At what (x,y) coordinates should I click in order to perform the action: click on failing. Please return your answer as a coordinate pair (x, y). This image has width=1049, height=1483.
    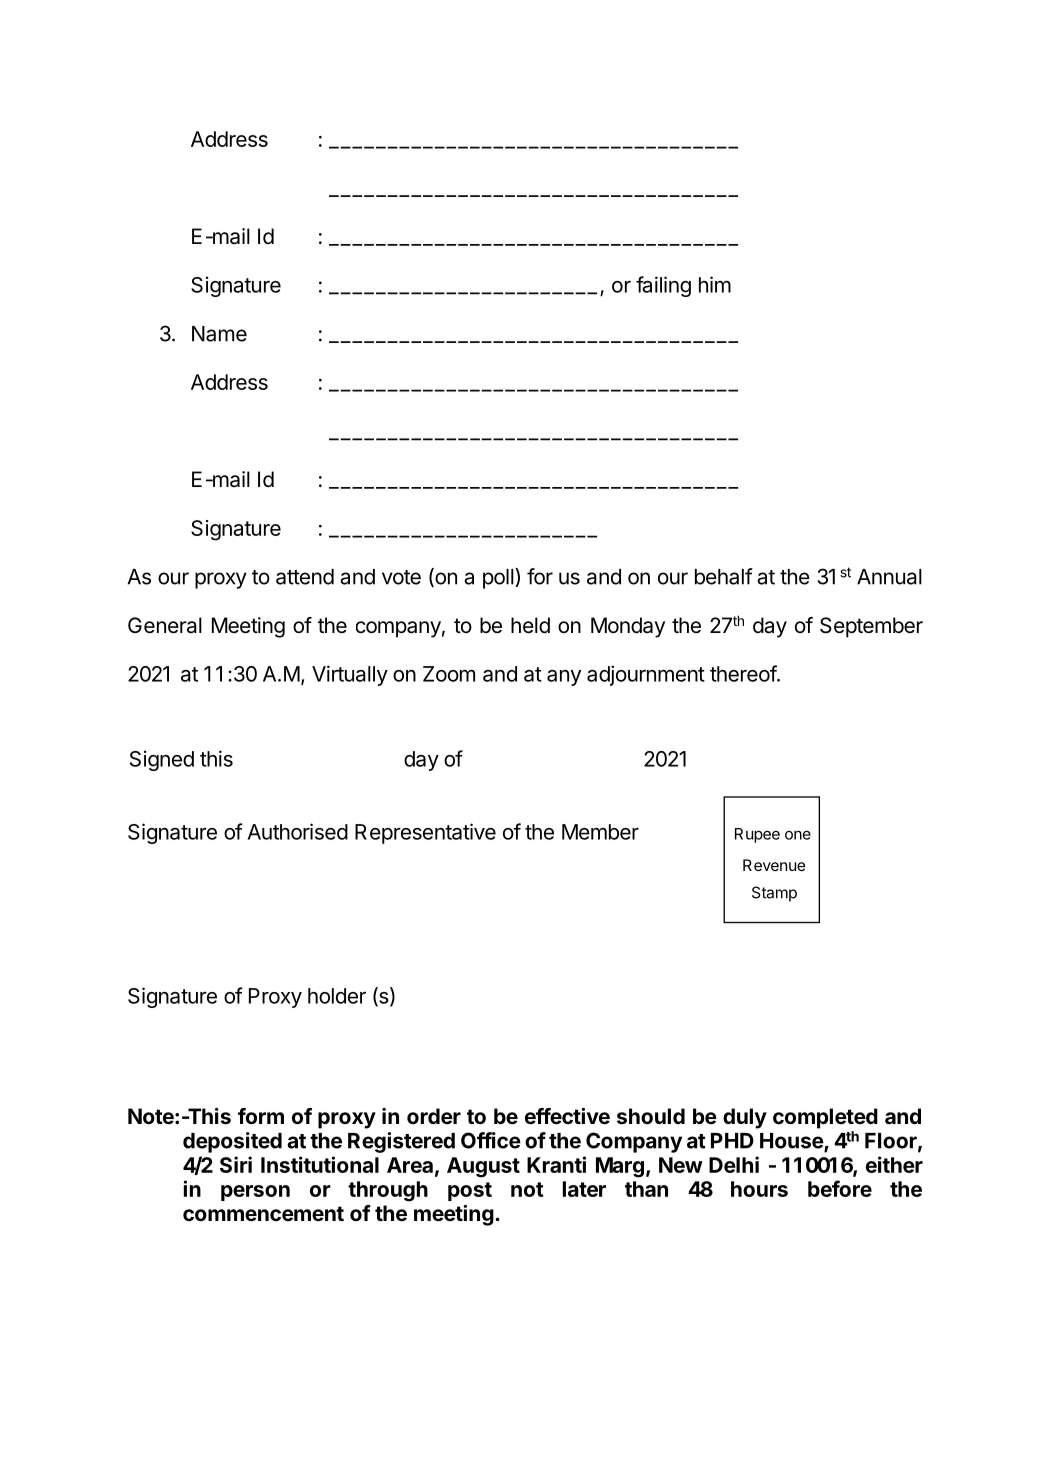
    Looking at the image, I should click on (663, 286).
